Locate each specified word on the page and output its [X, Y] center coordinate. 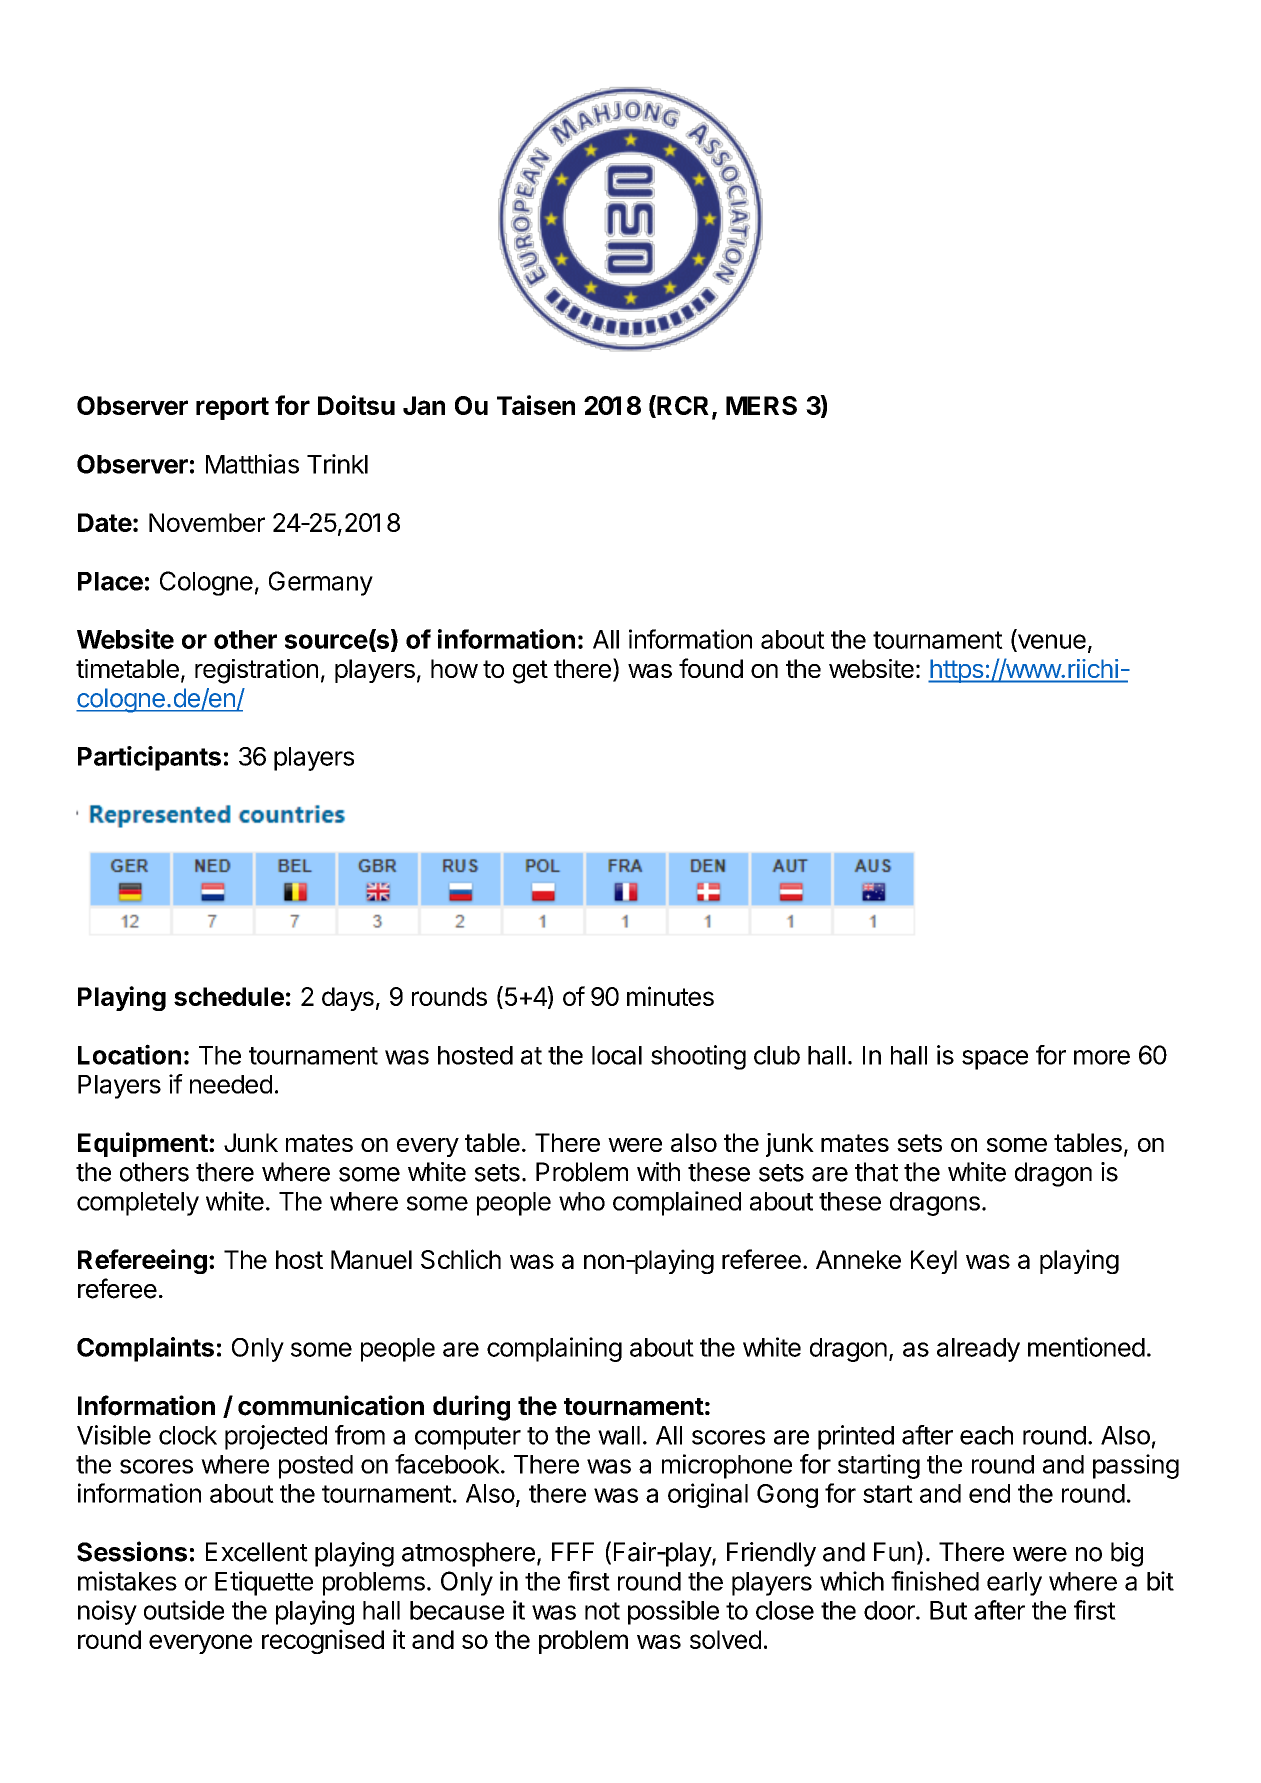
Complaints [145, 1349]
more [1102, 1057]
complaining [554, 1349]
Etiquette [264, 1583]
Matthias [252, 464]
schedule [229, 996]
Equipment [144, 1144]
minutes [670, 996]
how [454, 668]
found [711, 668]
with [658, 1172]
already [978, 1350]
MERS [761, 405]
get [530, 672]
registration [256, 671]
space [995, 1060]
